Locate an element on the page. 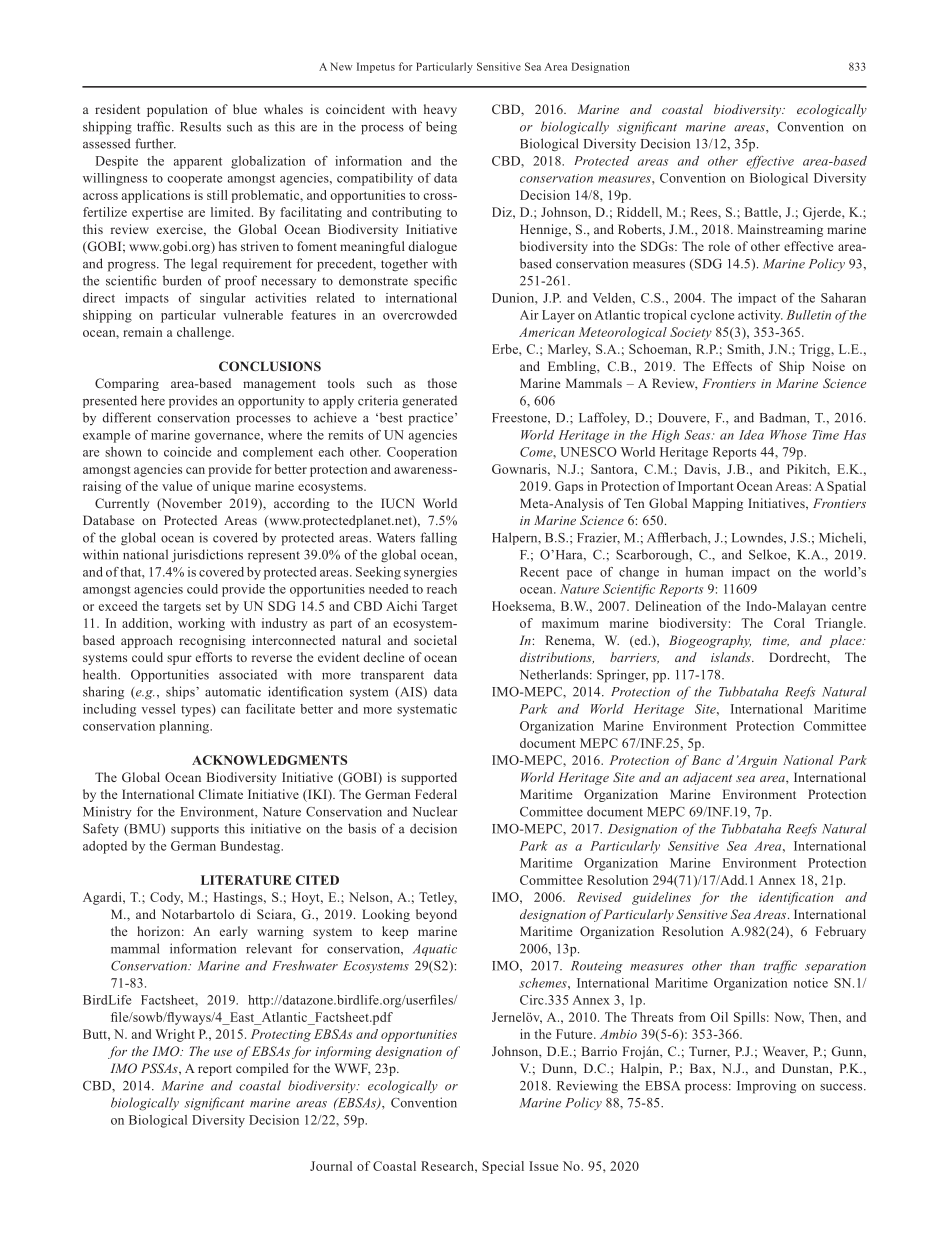 The height and width of the page is (1233, 952). compiled is located at coordinates (262, 1069).
